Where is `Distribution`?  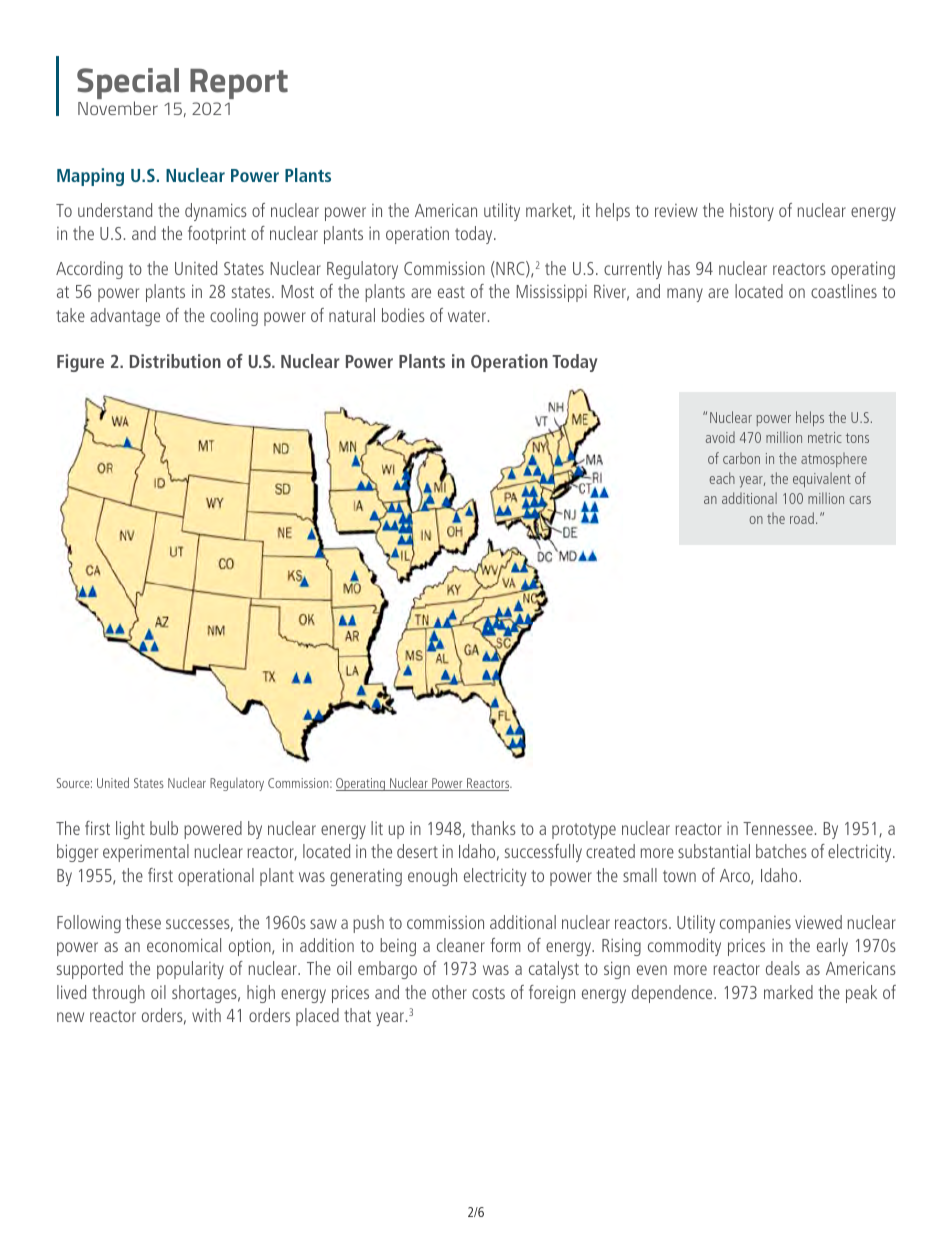 Distribution is located at coordinates (175, 361).
